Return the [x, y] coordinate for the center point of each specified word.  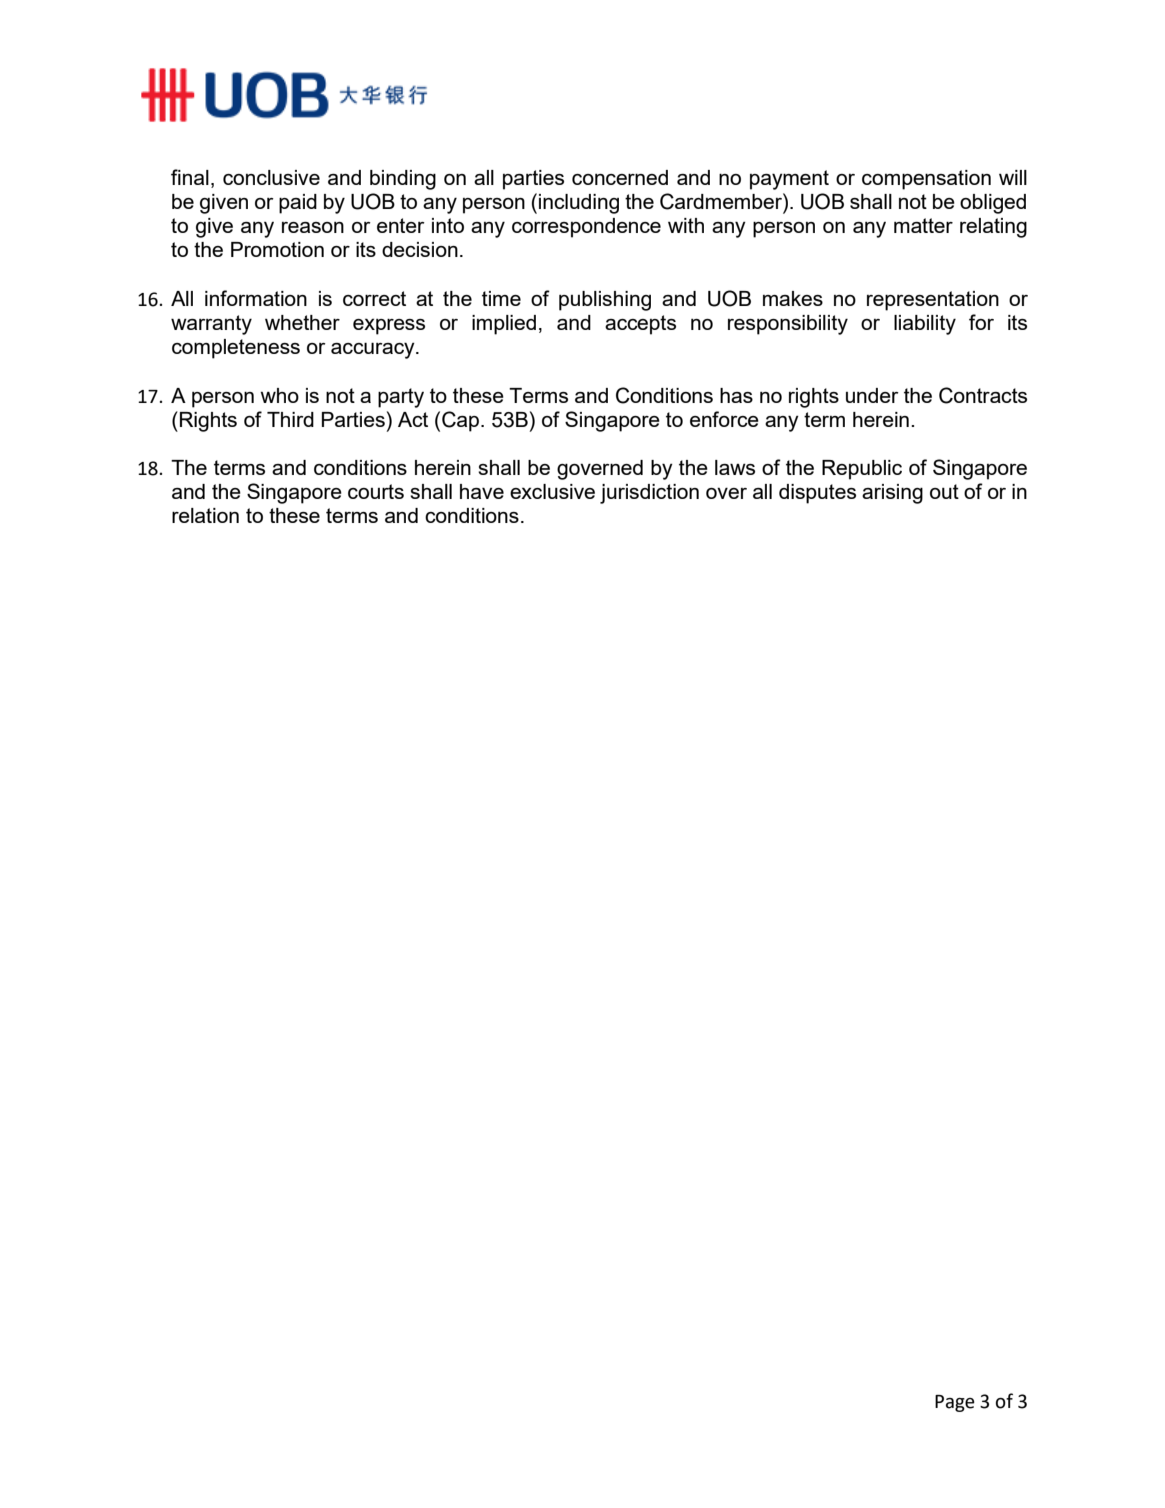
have [482, 491]
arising [892, 494]
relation [205, 515]
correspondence [586, 228]
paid [298, 204]
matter [923, 225]
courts [376, 491]
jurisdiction [649, 494]
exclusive [552, 491]
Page [955, 1403]
